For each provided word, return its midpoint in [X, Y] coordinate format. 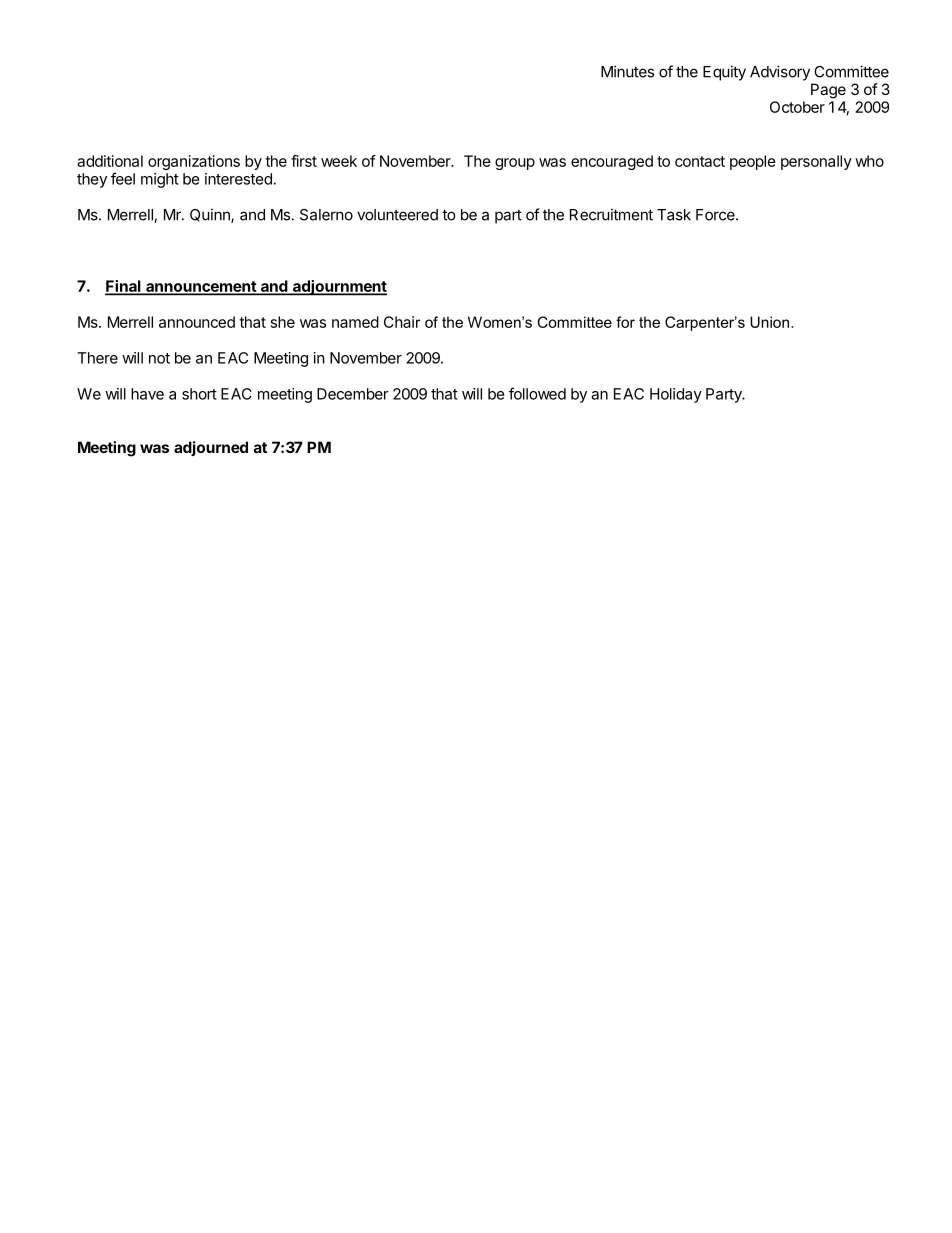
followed [537, 393]
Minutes [627, 71]
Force [716, 215]
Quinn [211, 215]
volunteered [397, 215]
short [199, 394]
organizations [194, 162]
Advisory [780, 73]
